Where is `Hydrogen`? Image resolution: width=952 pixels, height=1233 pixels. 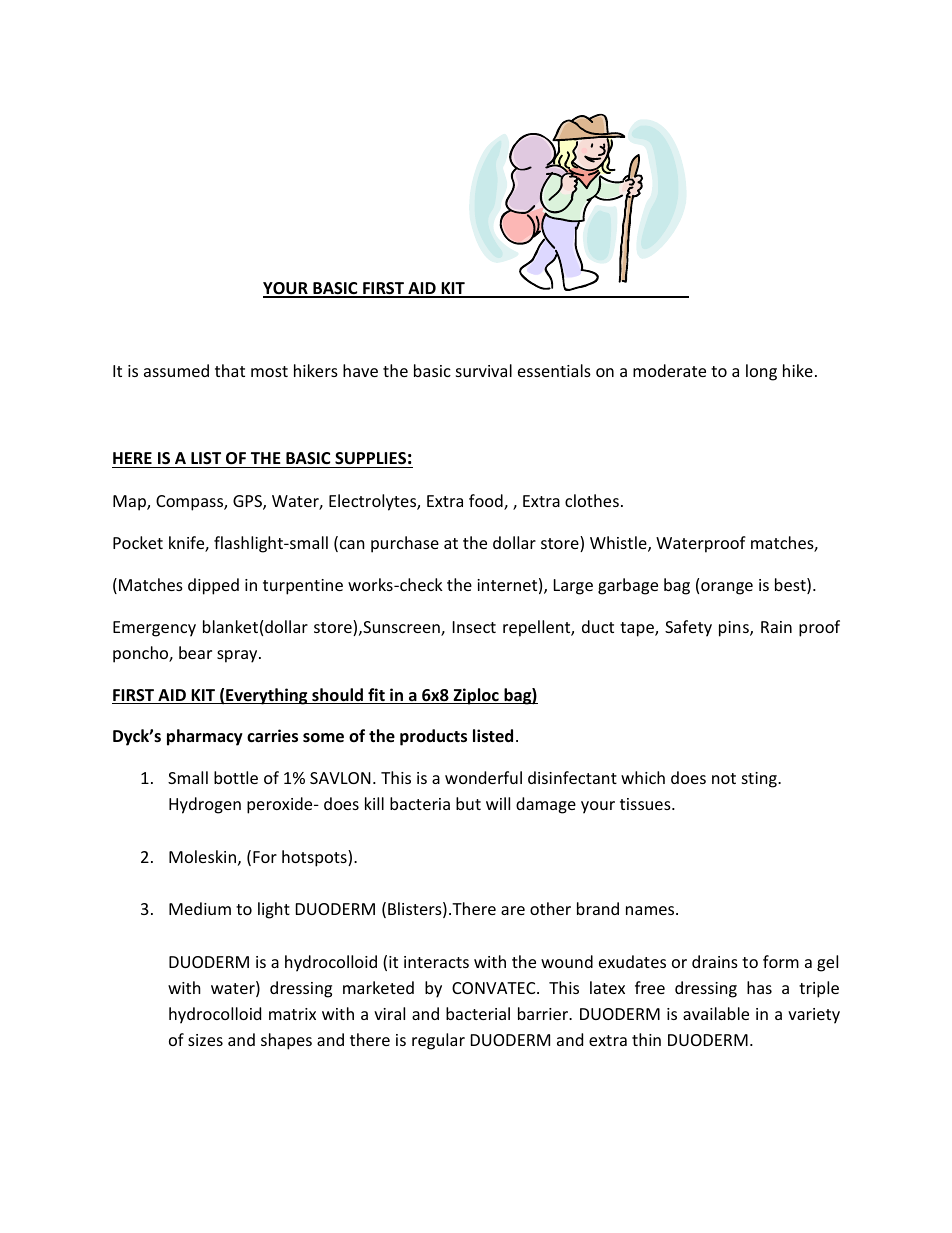 Hydrogen is located at coordinates (205, 805).
